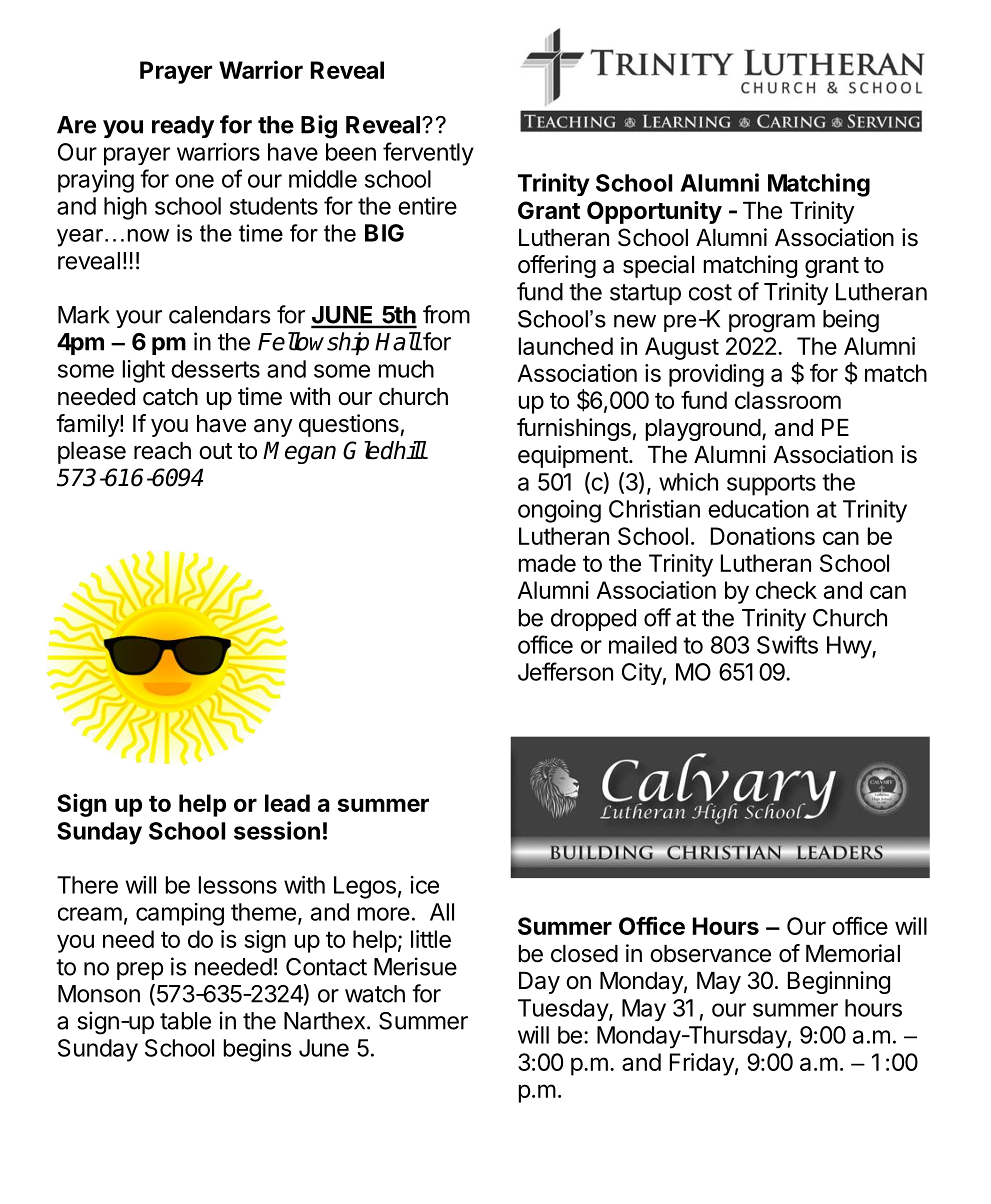 The height and width of the document is (1204, 991). I want to click on Tuesday, so click(564, 1010).
